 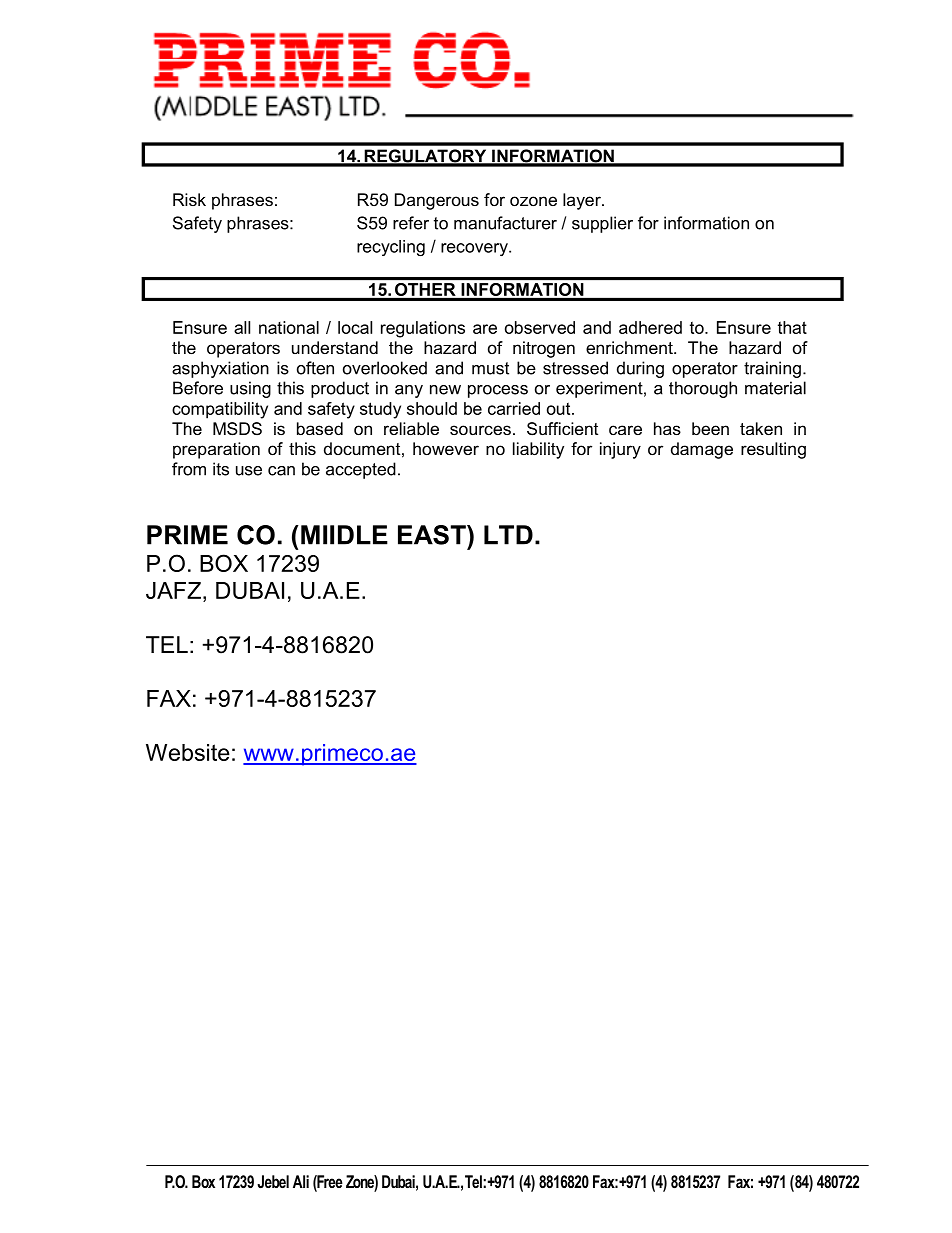 What do you see at coordinates (361, 470) in the image?
I see `accepted` at bounding box center [361, 470].
